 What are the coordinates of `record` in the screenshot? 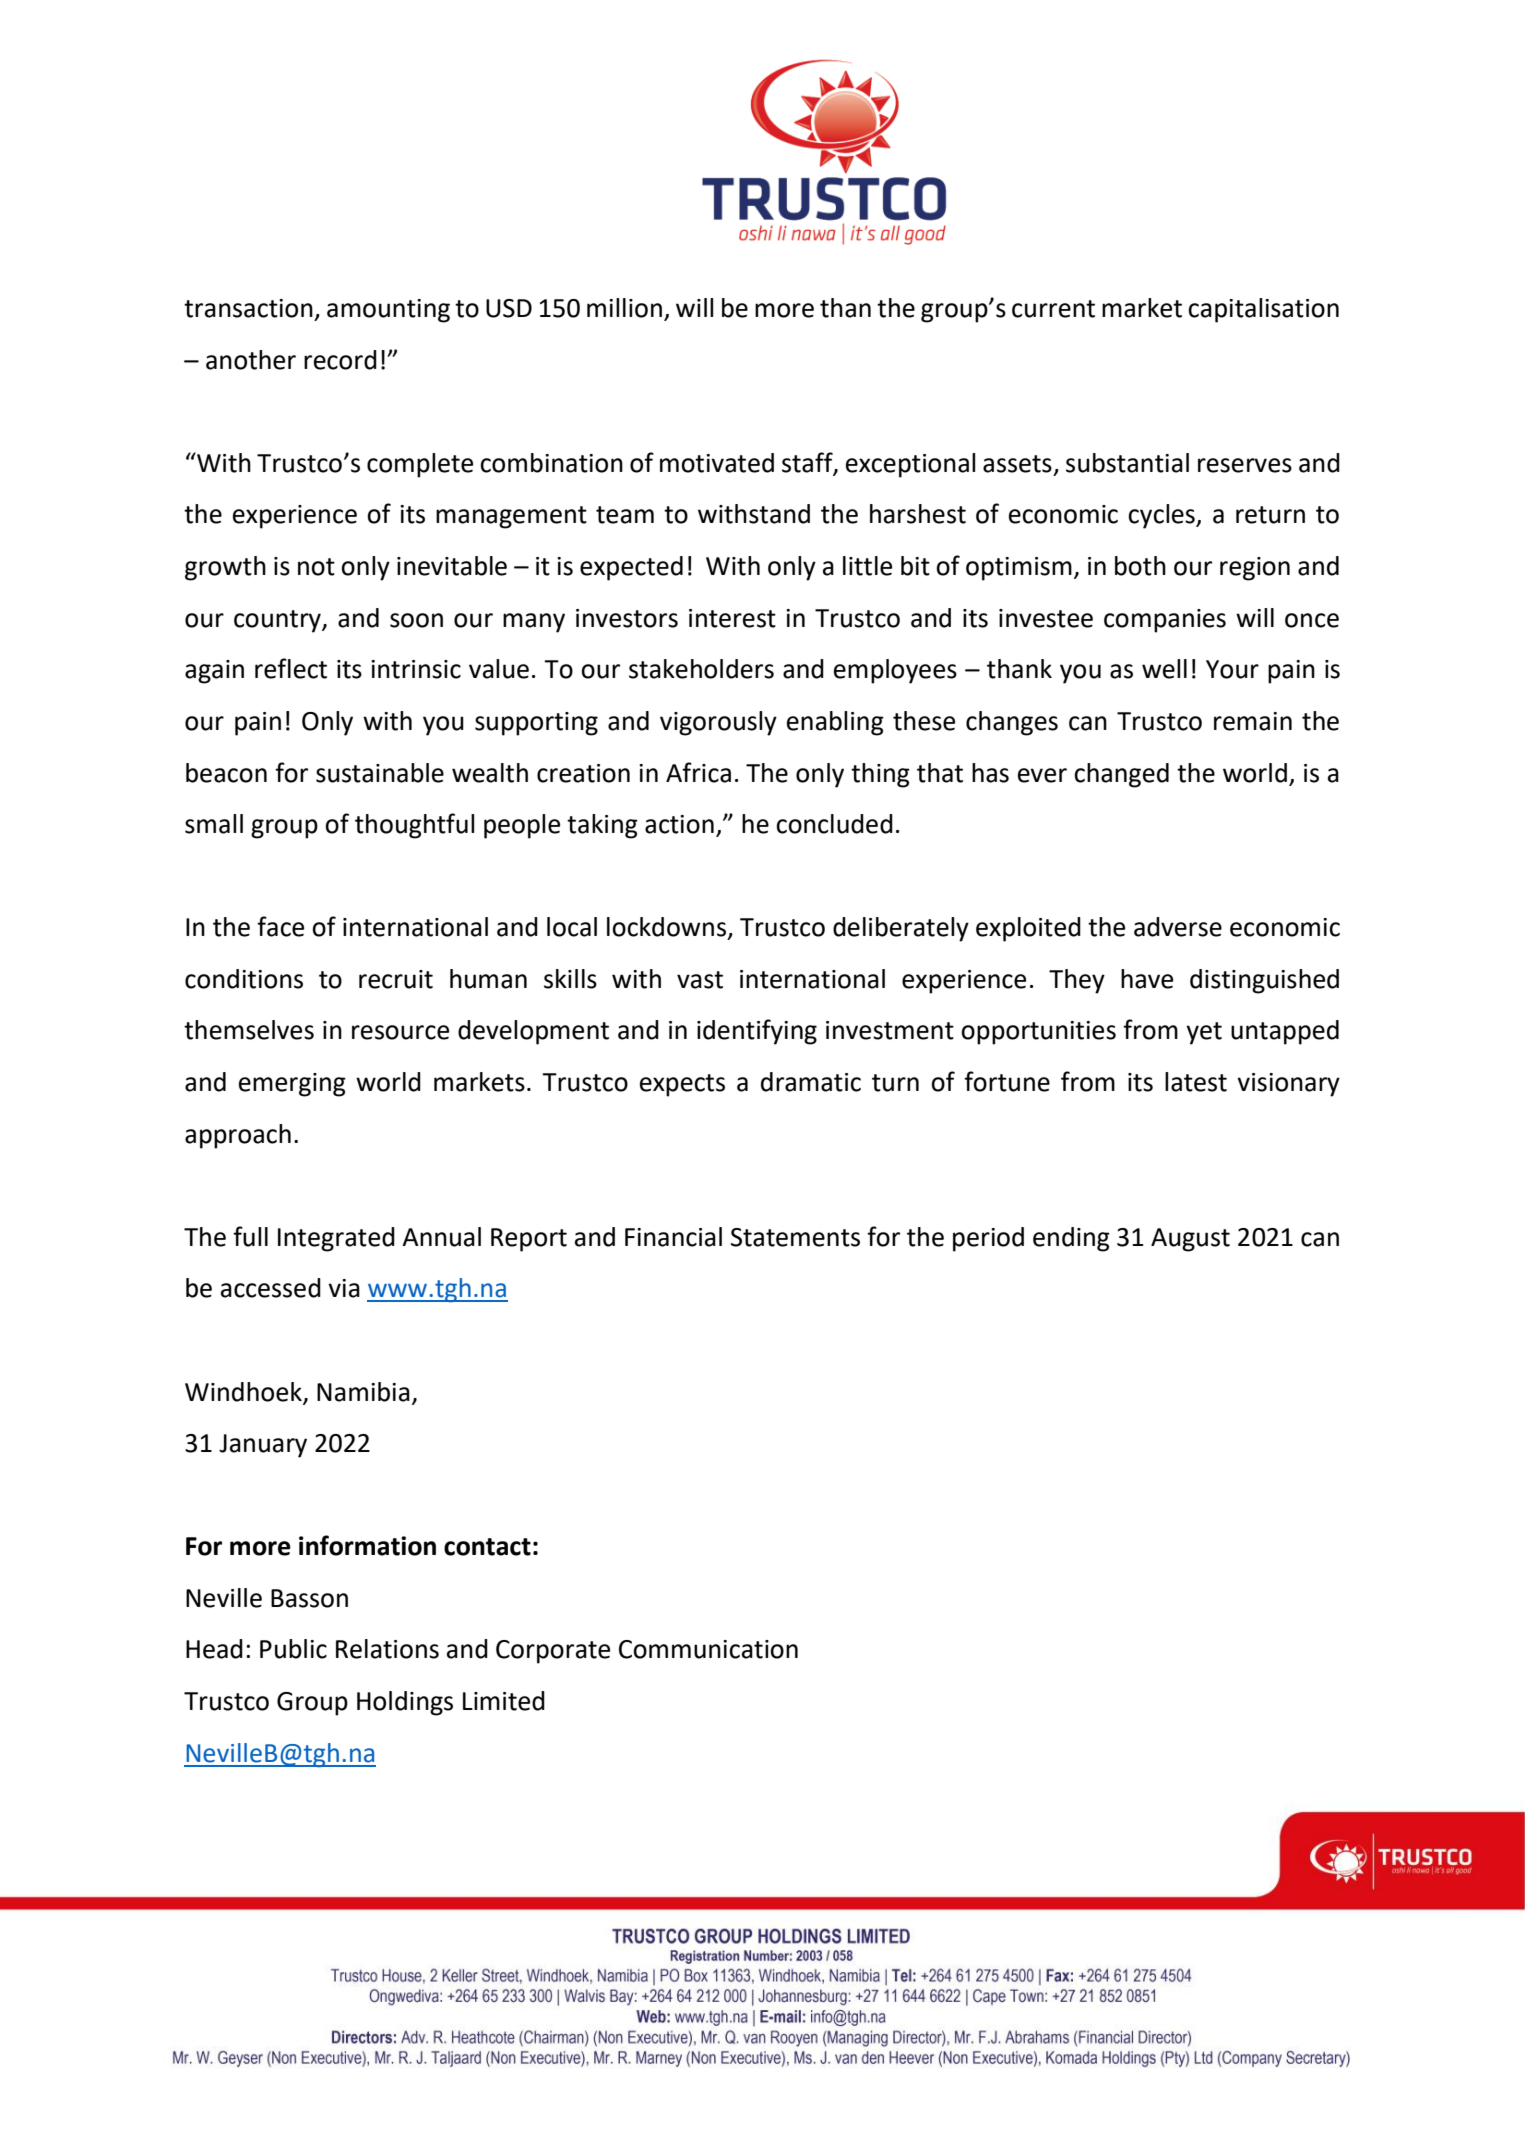 It's located at (340, 360).
